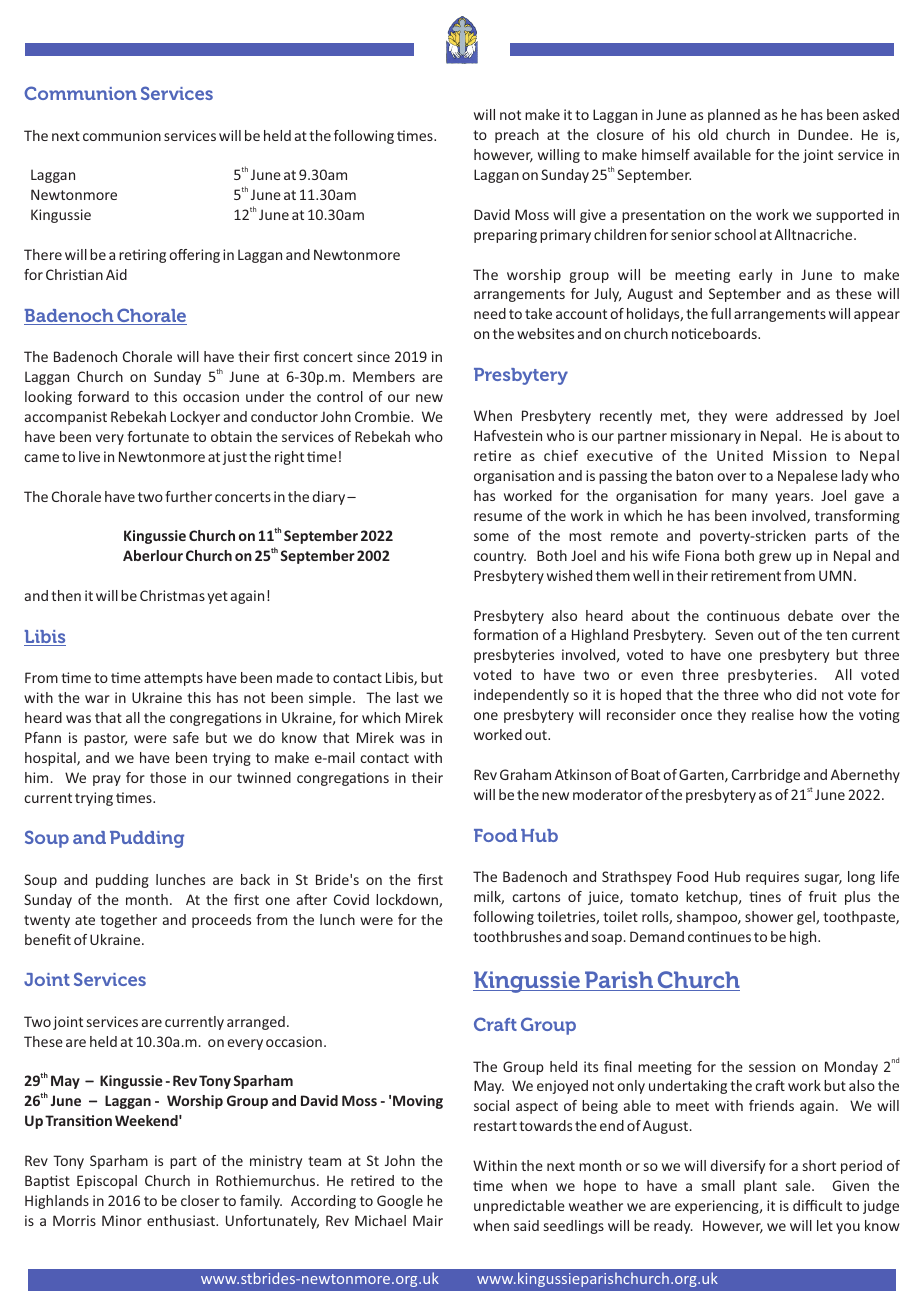  What do you see at coordinates (793, 498) in the screenshot?
I see `years` at bounding box center [793, 498].
